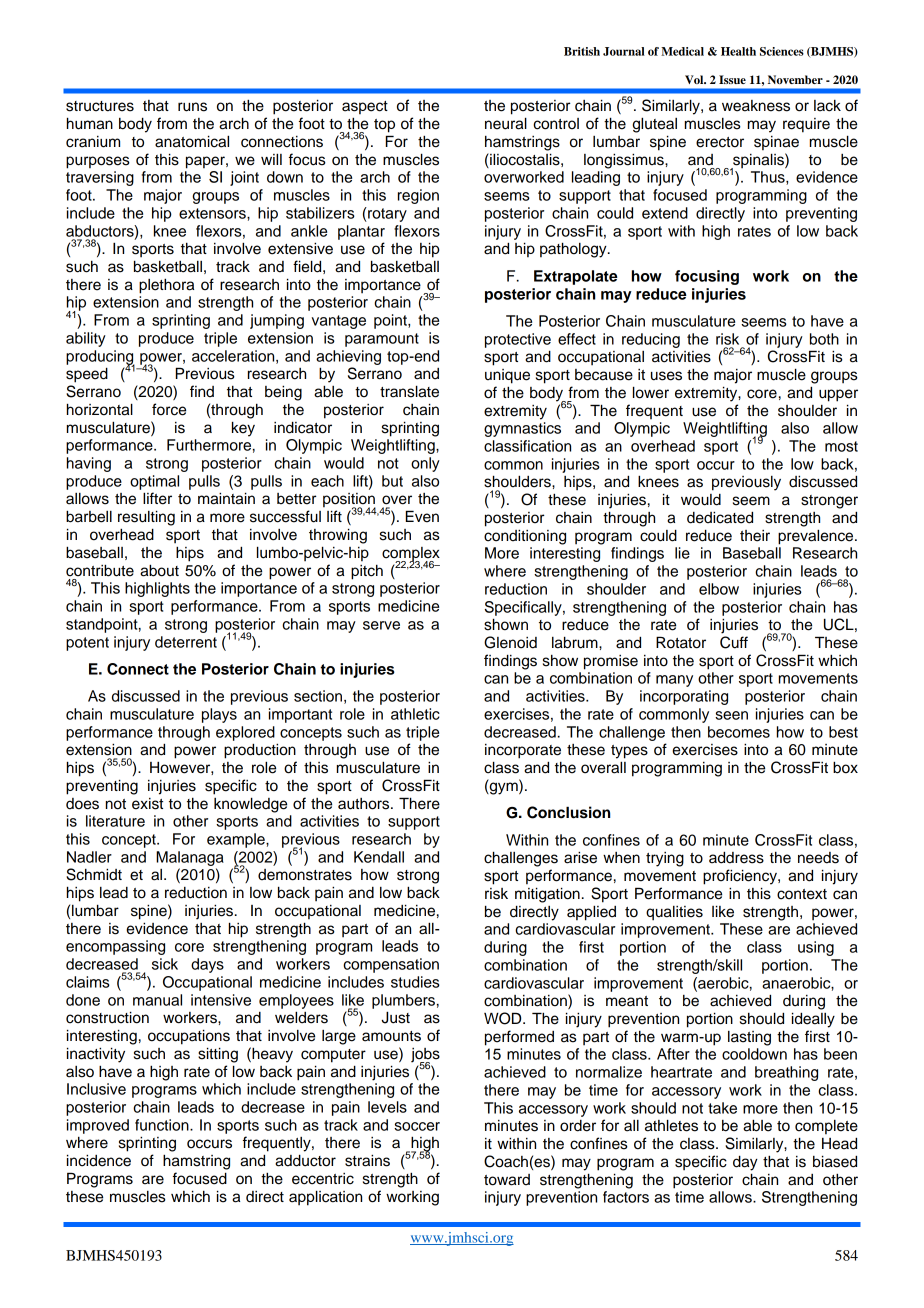 The width and height of the screenshot is (924, 1308). Describe the element at coordinates (186, 642) in the screenshot. I see `deterrent` at that location.
